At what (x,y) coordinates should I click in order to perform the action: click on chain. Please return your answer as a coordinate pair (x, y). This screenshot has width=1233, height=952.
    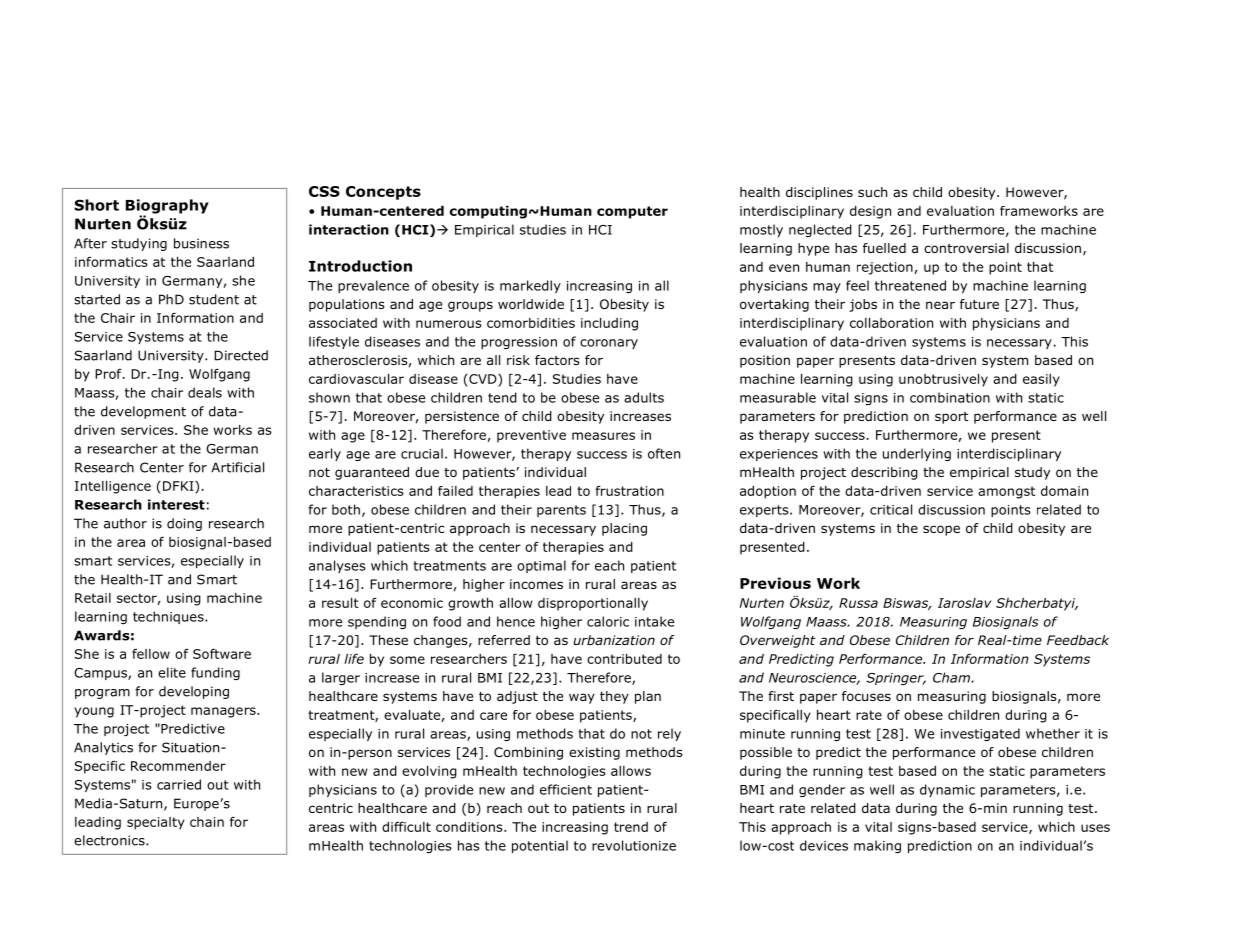
    Looking at the image, I should click on (207, 822).
